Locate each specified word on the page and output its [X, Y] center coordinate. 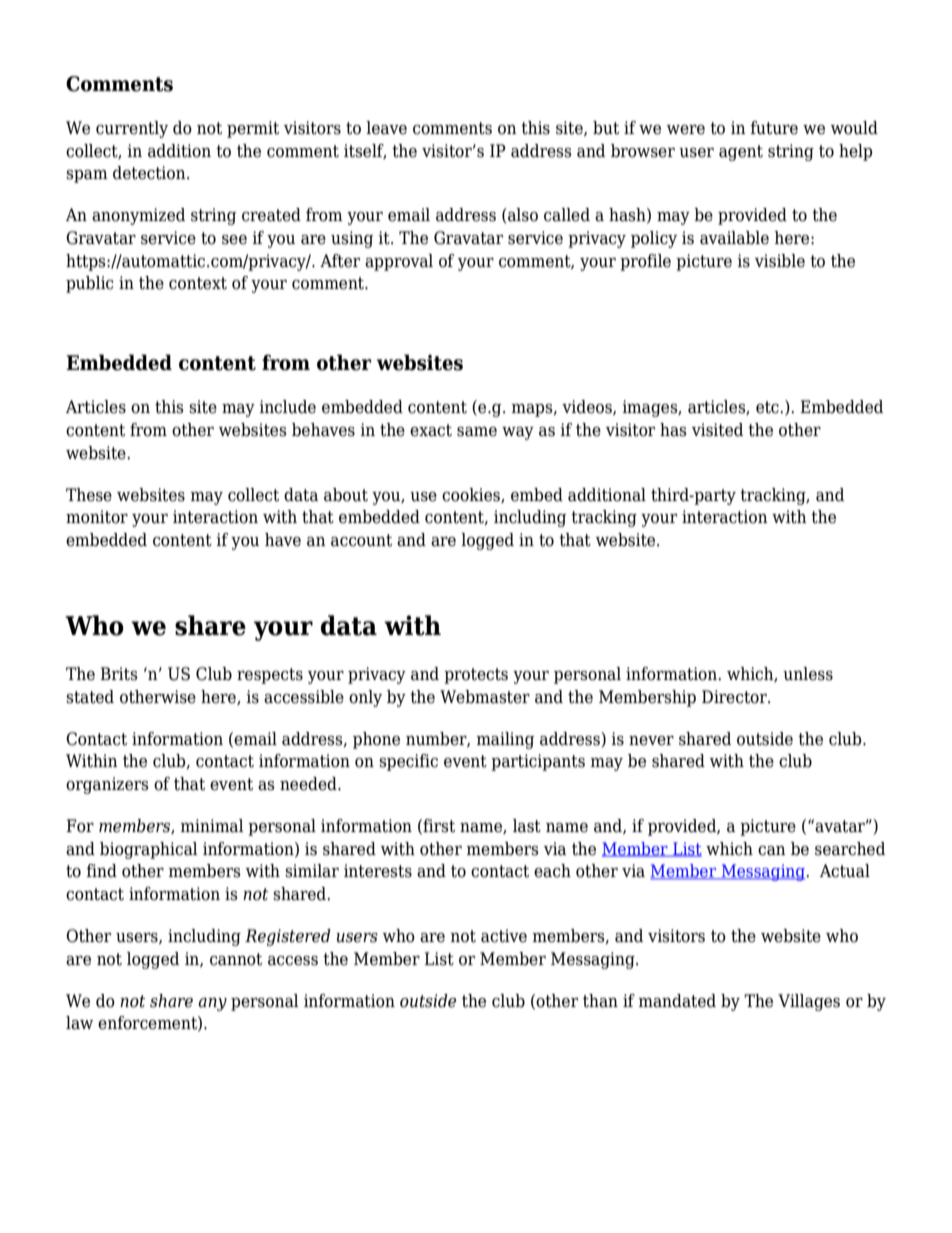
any [212, 1004]
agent [741, 153]
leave [386, 128]
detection [150, 173]
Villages [809, 1002]
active [504, 936]
